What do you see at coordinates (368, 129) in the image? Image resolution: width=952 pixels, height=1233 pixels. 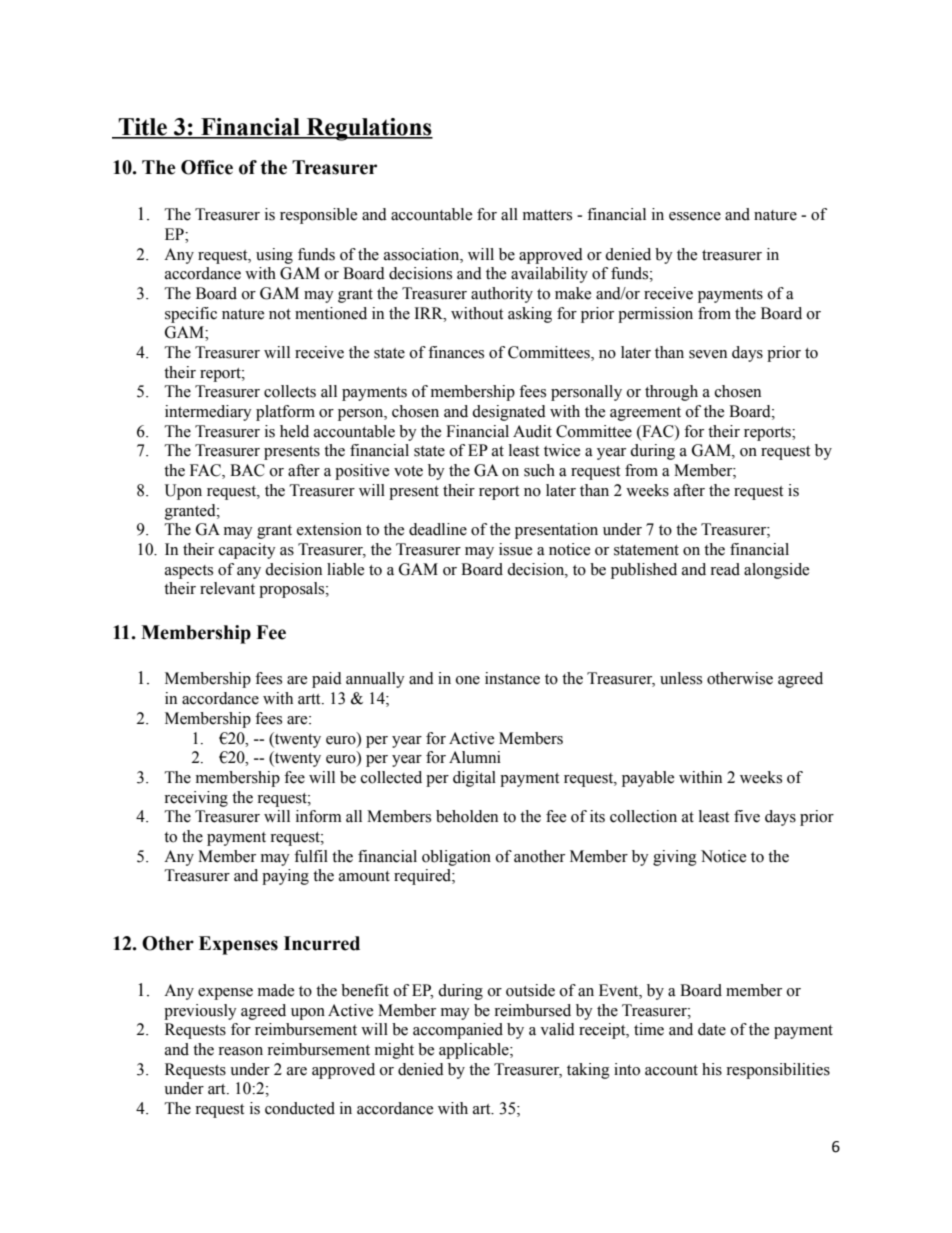 I see `Regulations` at bounding box center [368, 129].
